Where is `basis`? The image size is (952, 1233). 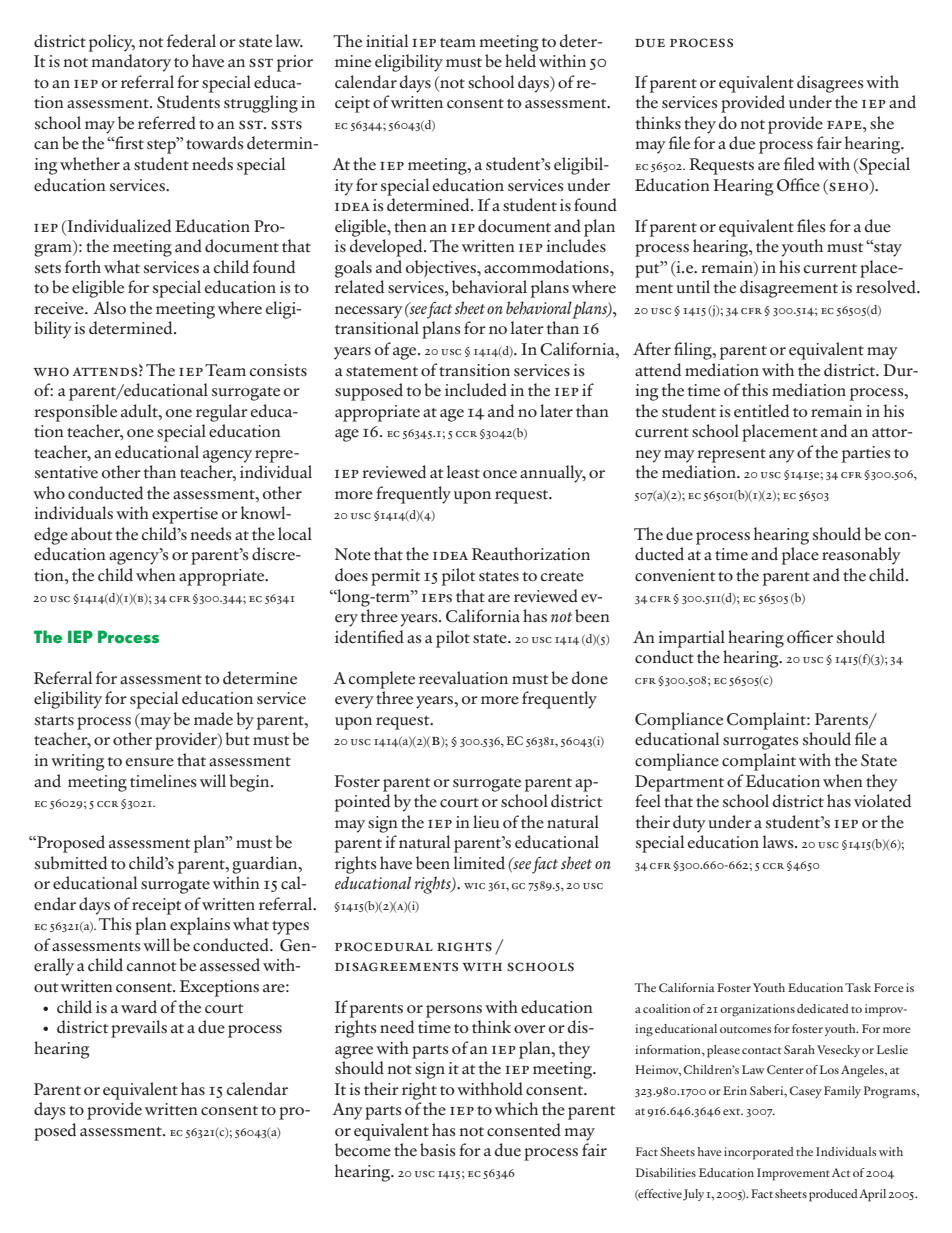 basis is located at coordinates (437, 1150).
